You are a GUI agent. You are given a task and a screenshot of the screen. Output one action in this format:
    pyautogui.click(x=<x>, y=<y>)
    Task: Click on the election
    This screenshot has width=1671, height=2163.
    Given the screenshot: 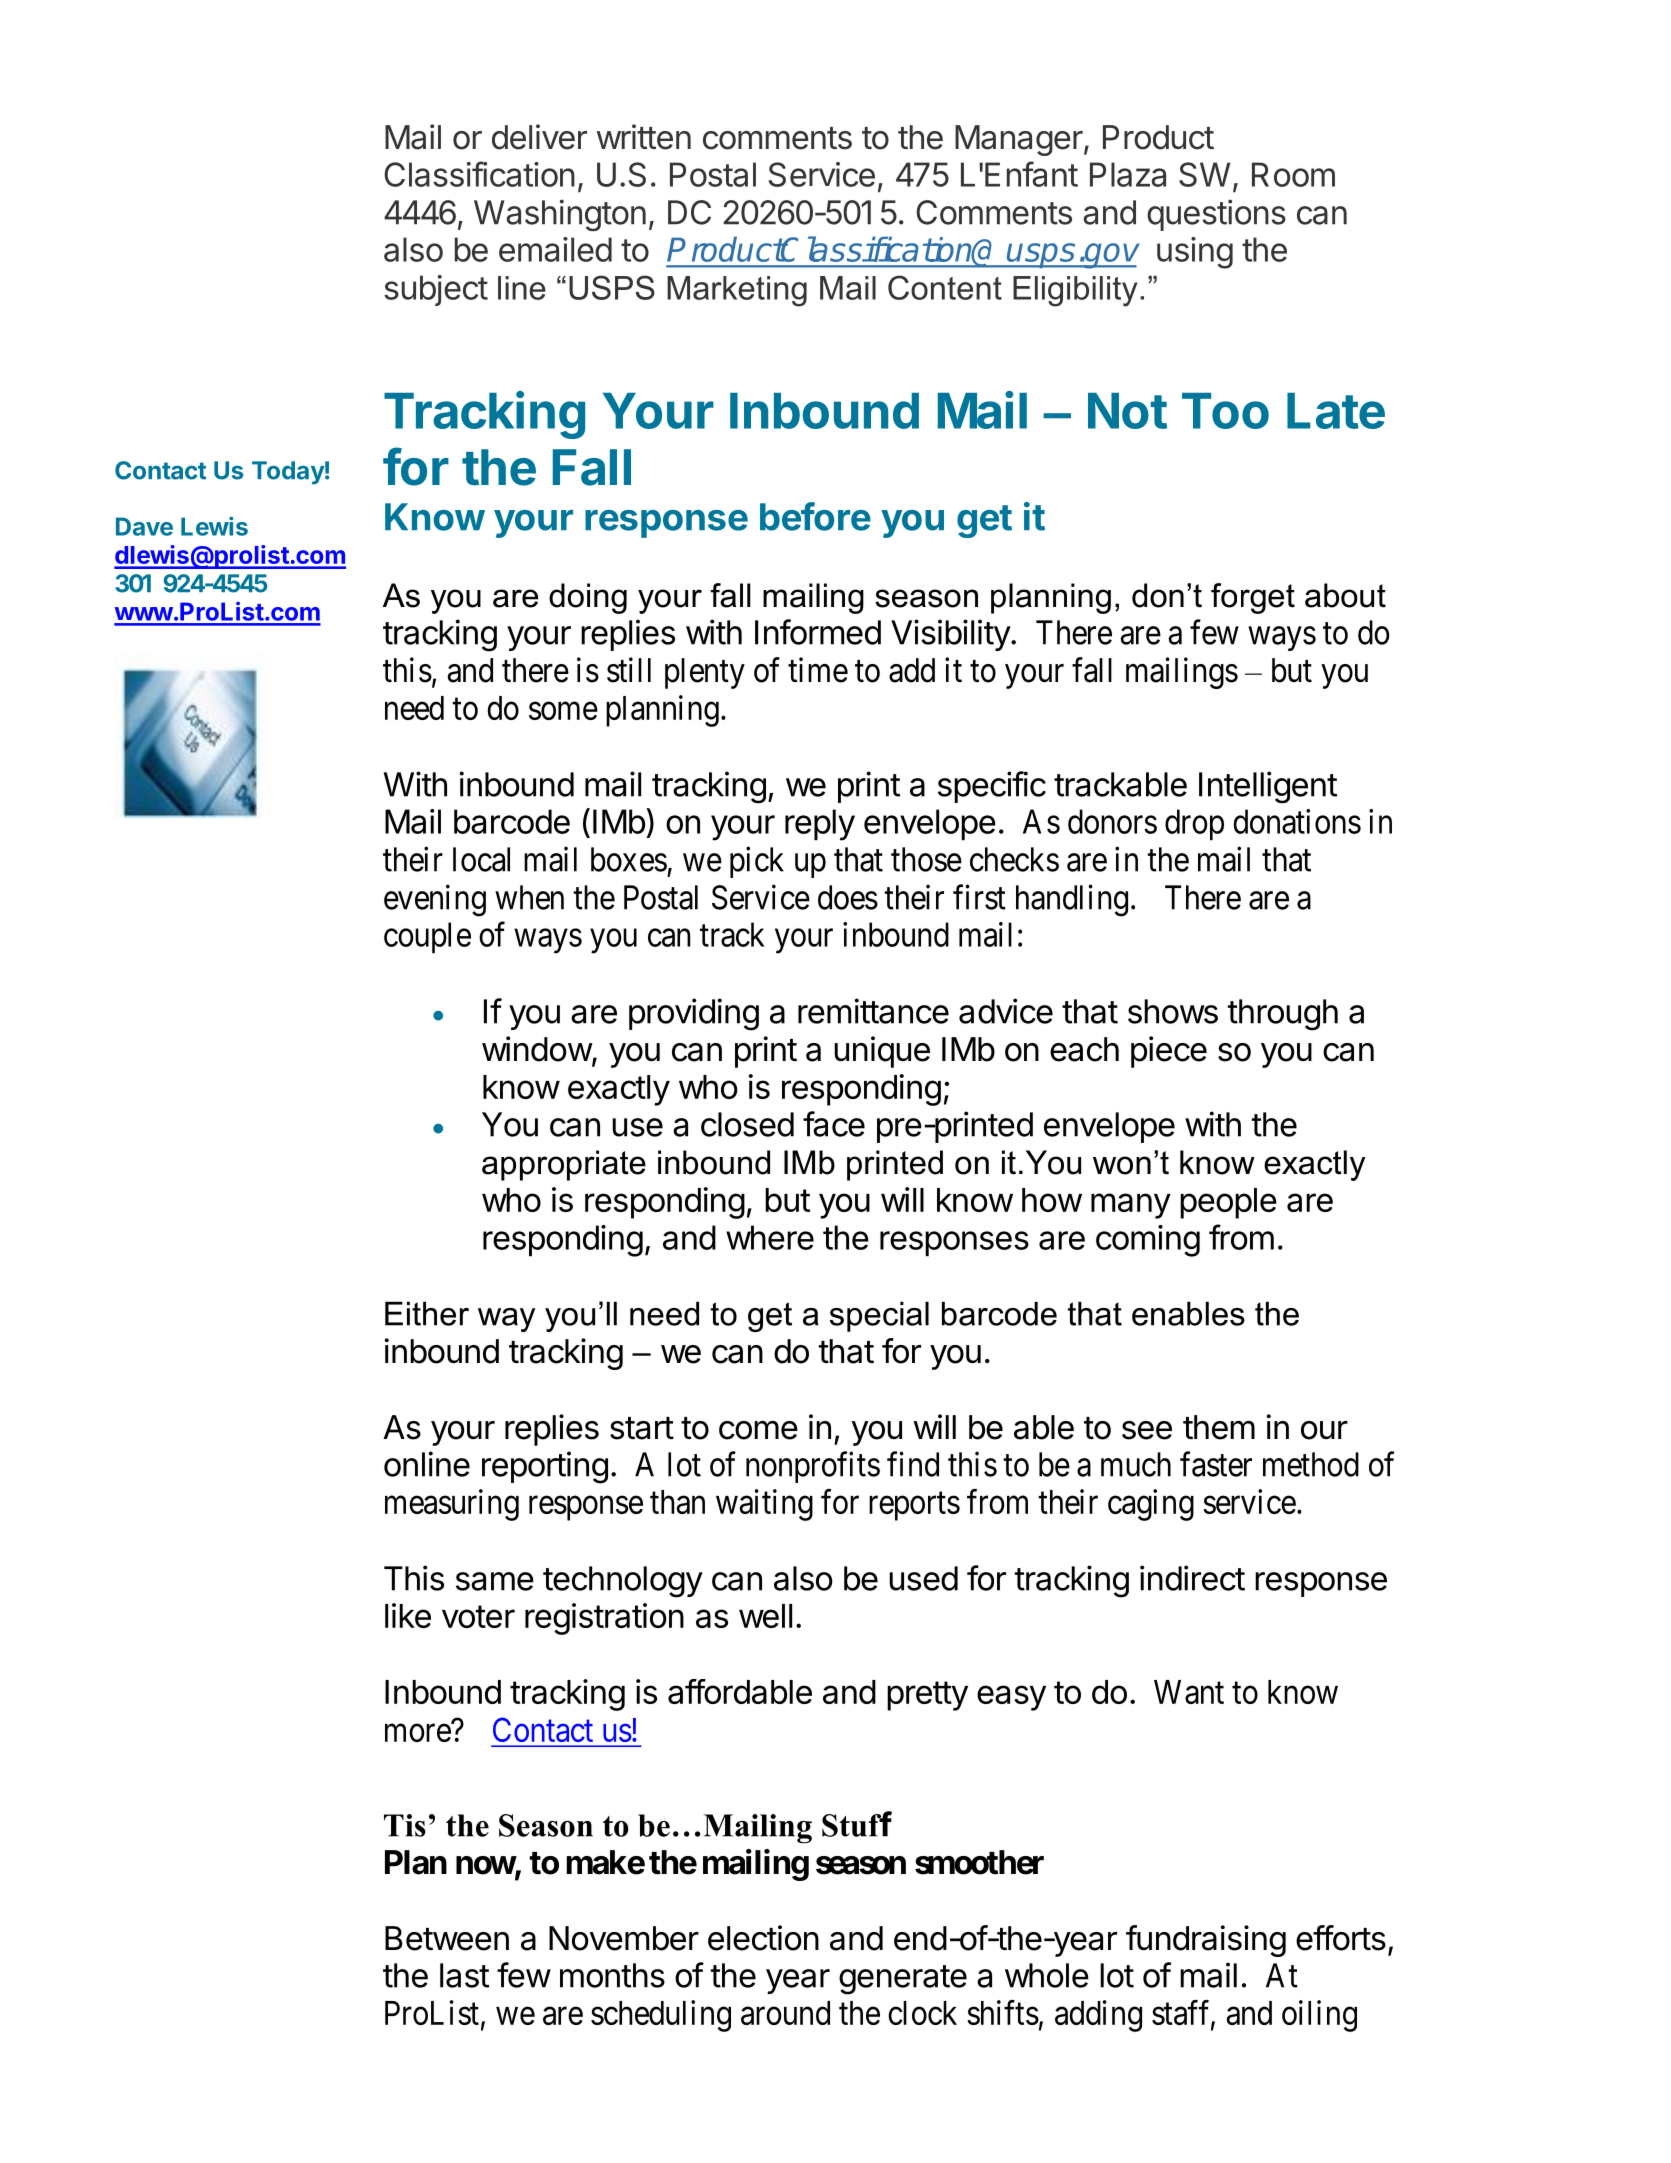 What is the action you would take?
    pyautogui.click(x=763, y=1938)
